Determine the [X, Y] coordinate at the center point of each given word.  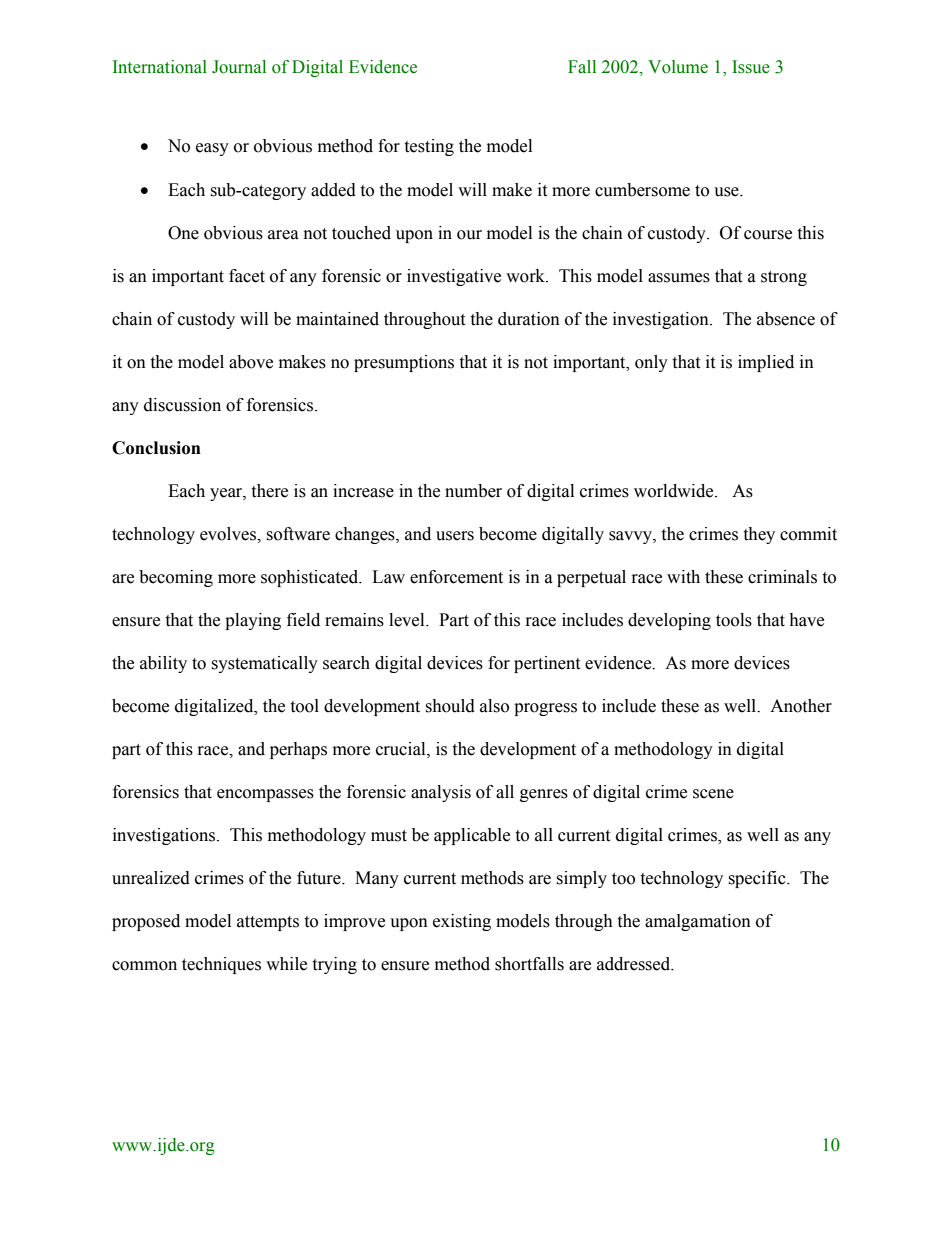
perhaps [298, 750]
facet [247, 276]
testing [429, 147]
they [759, 535]
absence [786, 319]
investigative [454, 277]
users [455, 536]
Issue [751, 67]
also [494, 706]
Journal [239, 67]
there [269, 491]
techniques [221, 965]
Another [801, 706]
